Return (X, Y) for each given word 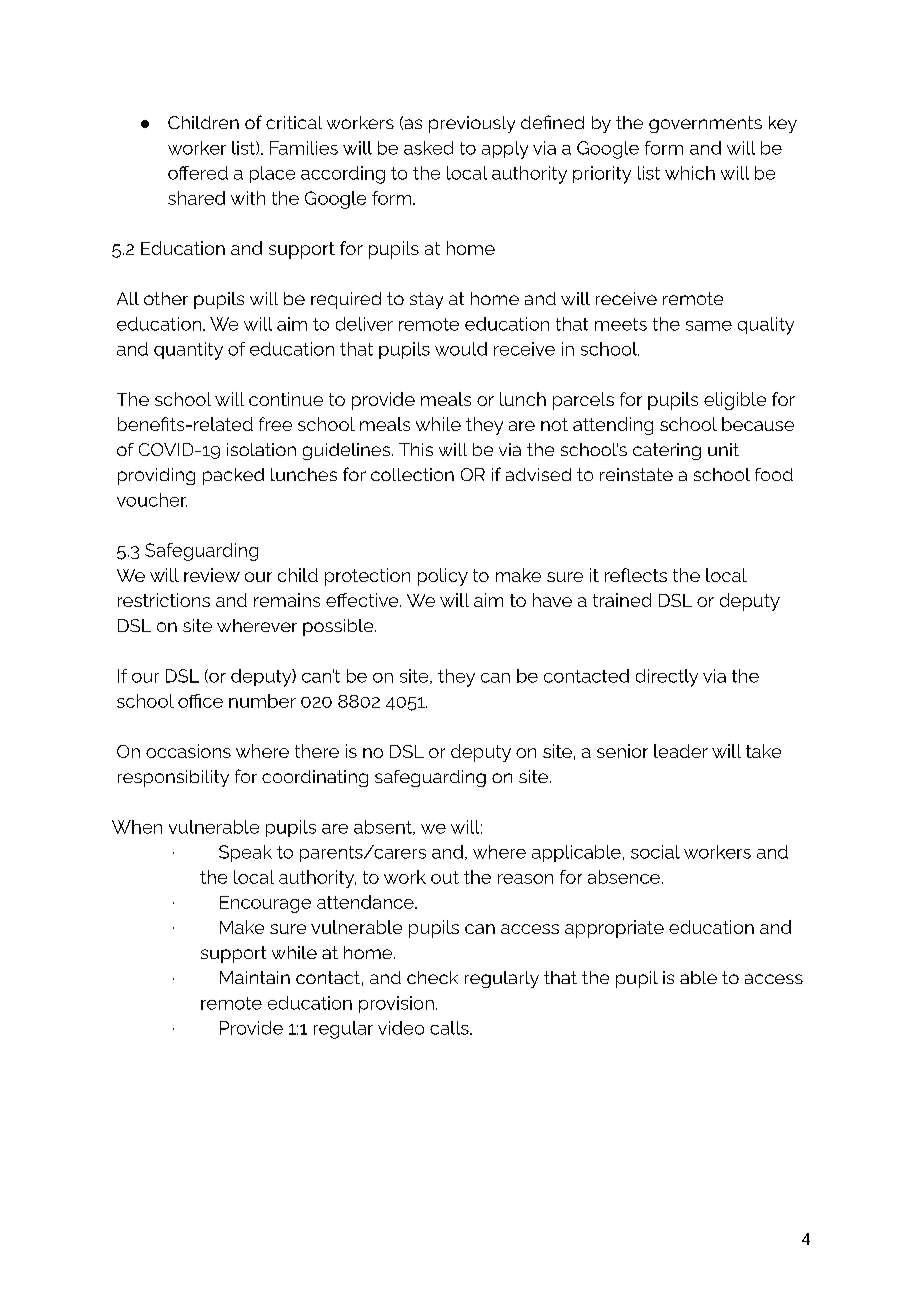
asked (428, 148)
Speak (245, 853)
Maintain (255, 977)
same (709, 326)
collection (412, 474)
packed (233, 476)
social (655, 852)
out (445, 877)
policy (443, 577)
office (200, 701)
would (461, 349)
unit (723, 449)
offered (198, 173)
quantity (188, 351)
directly (667, 678)
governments (705, 124)
